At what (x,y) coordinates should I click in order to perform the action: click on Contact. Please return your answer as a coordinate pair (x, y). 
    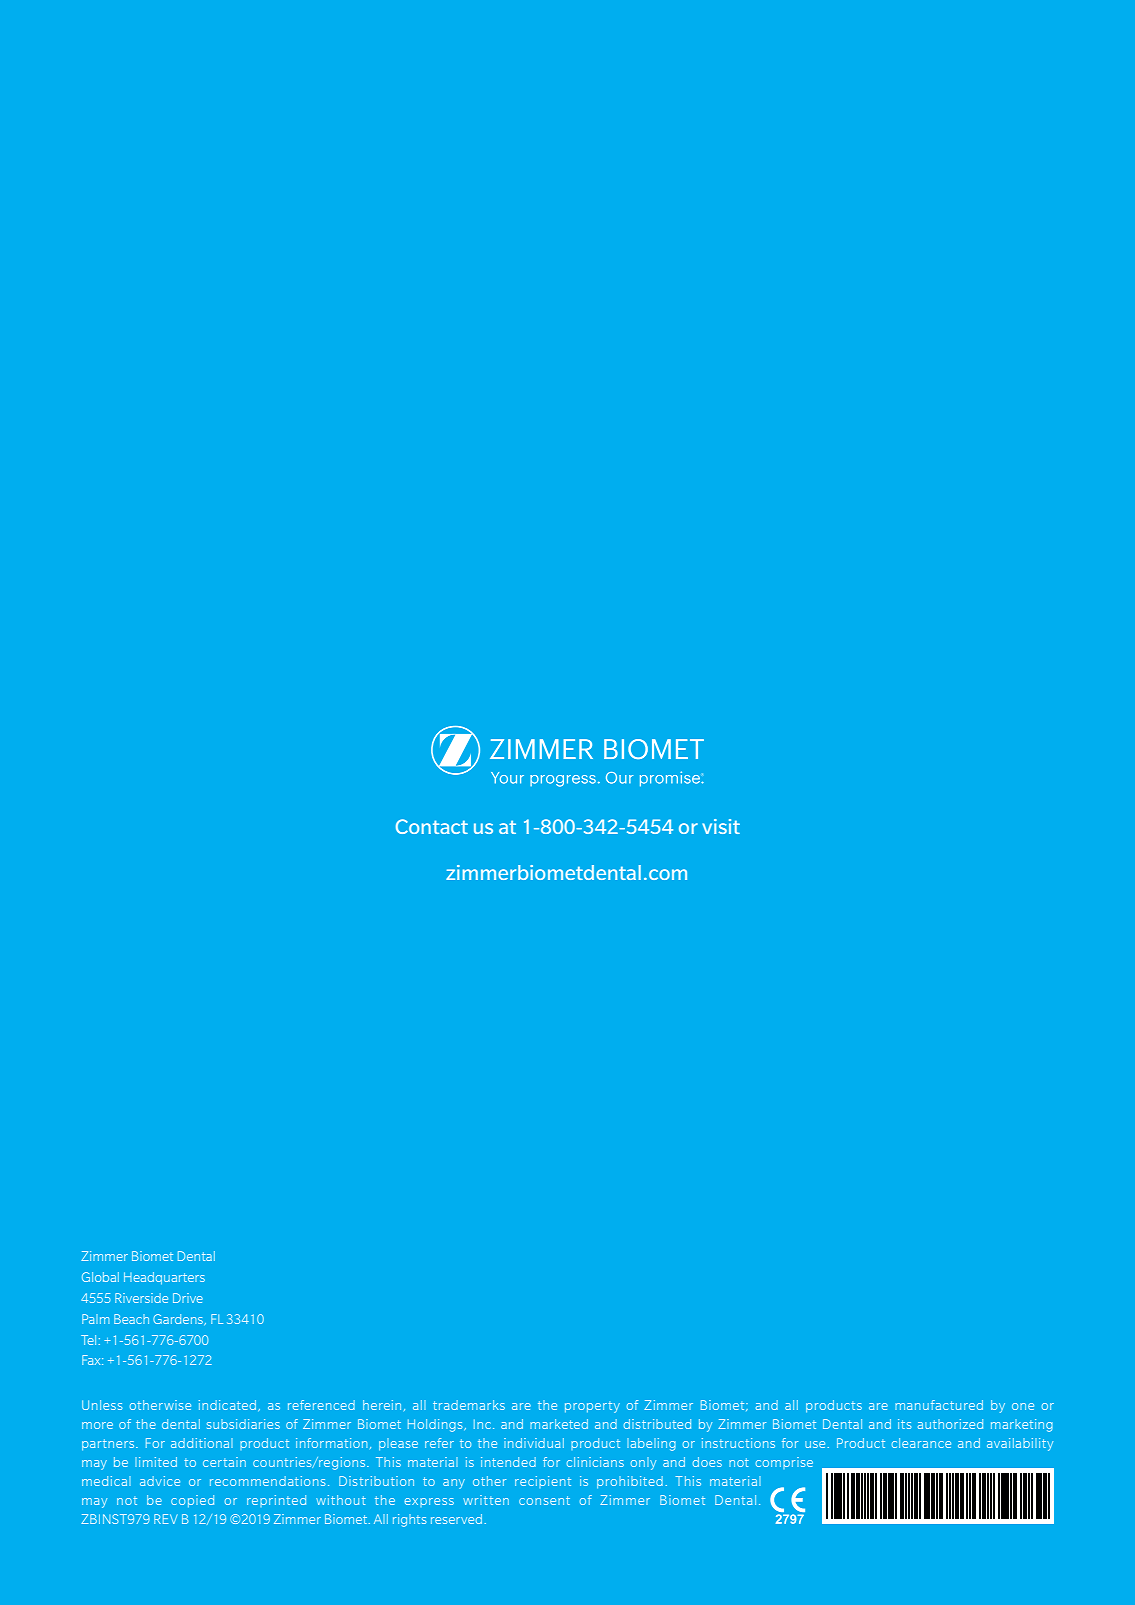
    Looking at the image, I should click on (432, 826).
